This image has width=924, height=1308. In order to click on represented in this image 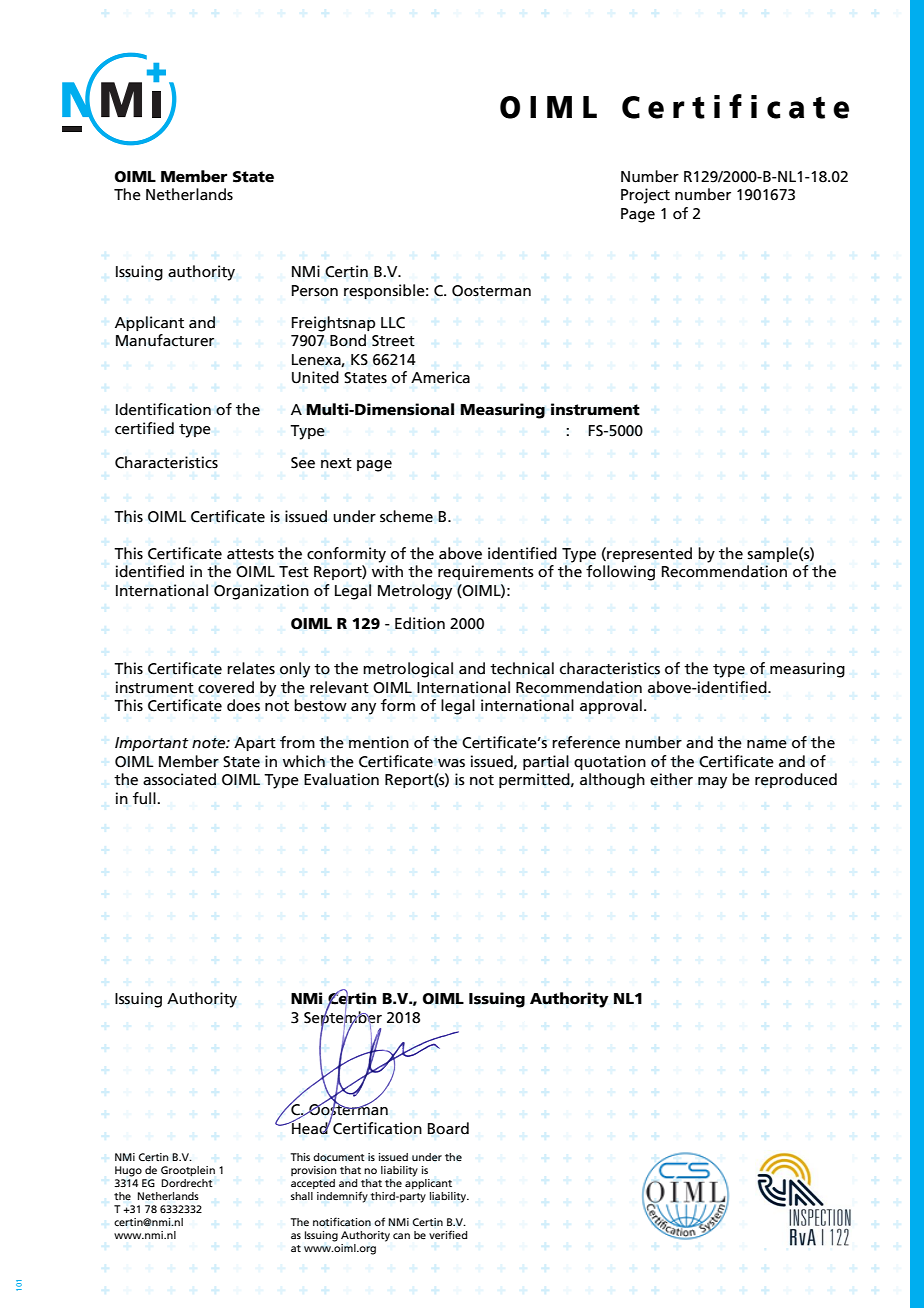, I will do `click(648, 554)`.
